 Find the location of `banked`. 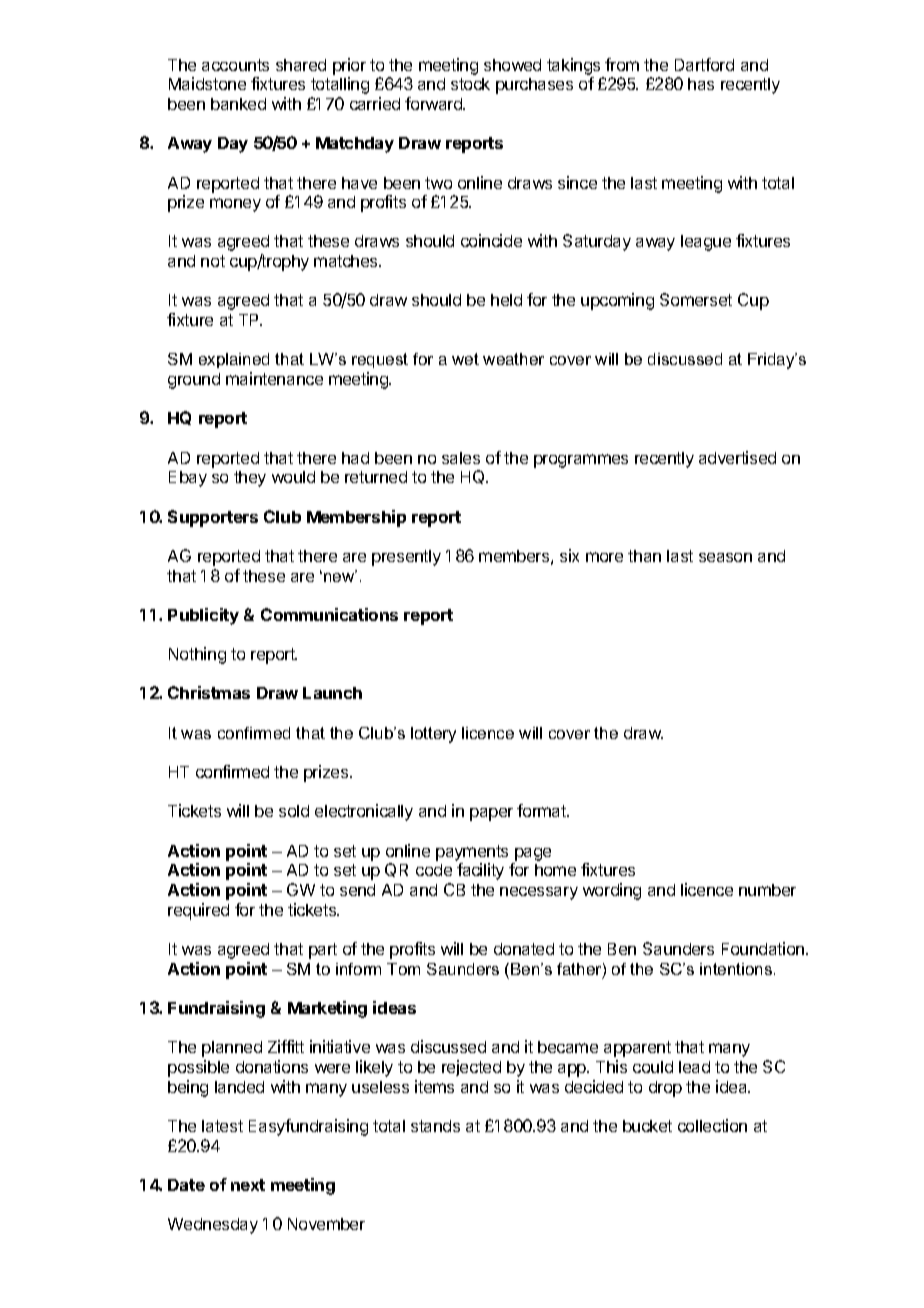

banked is located at coordinates (238, 104).
